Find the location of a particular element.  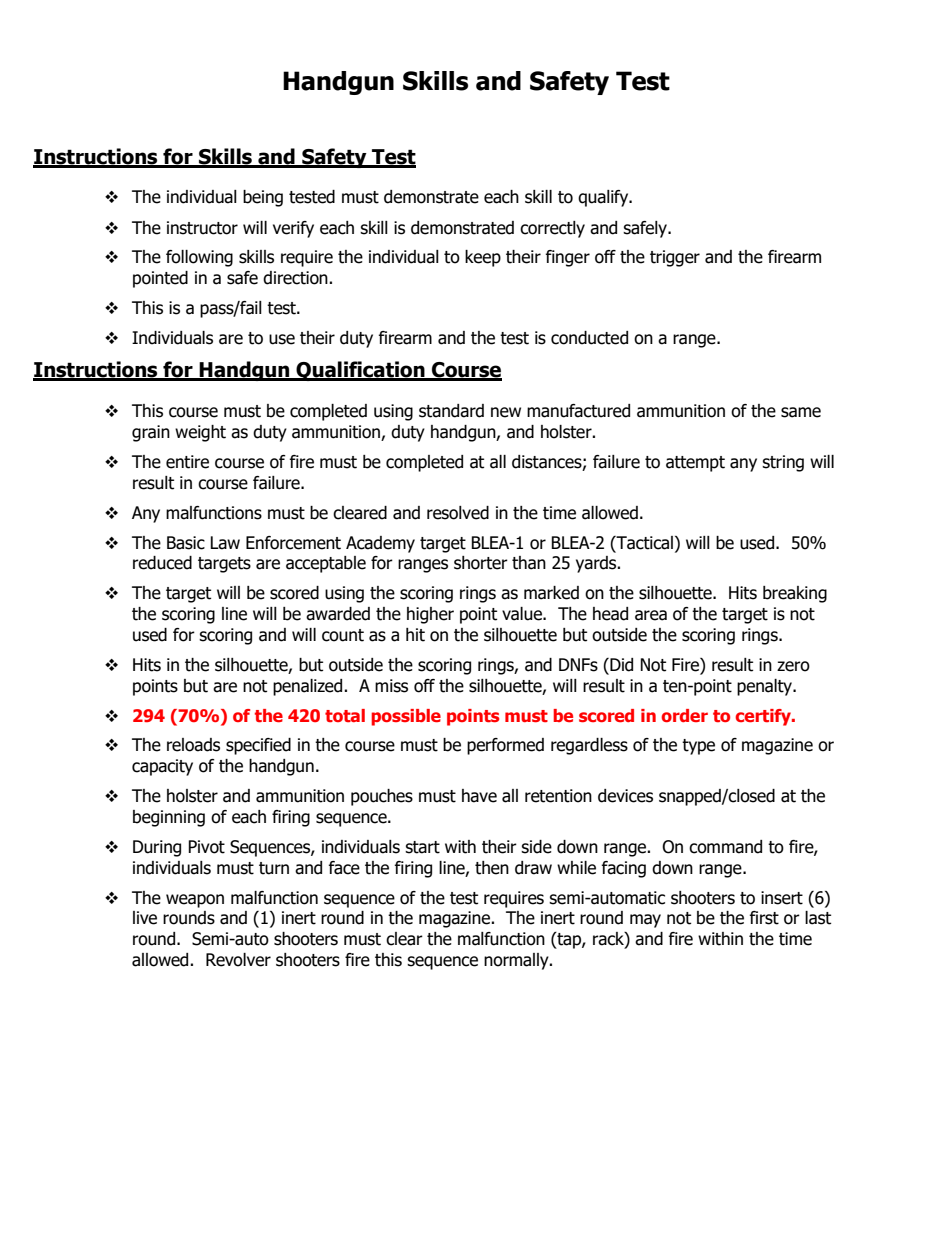

trigger is located at coordinates (675, 258).
